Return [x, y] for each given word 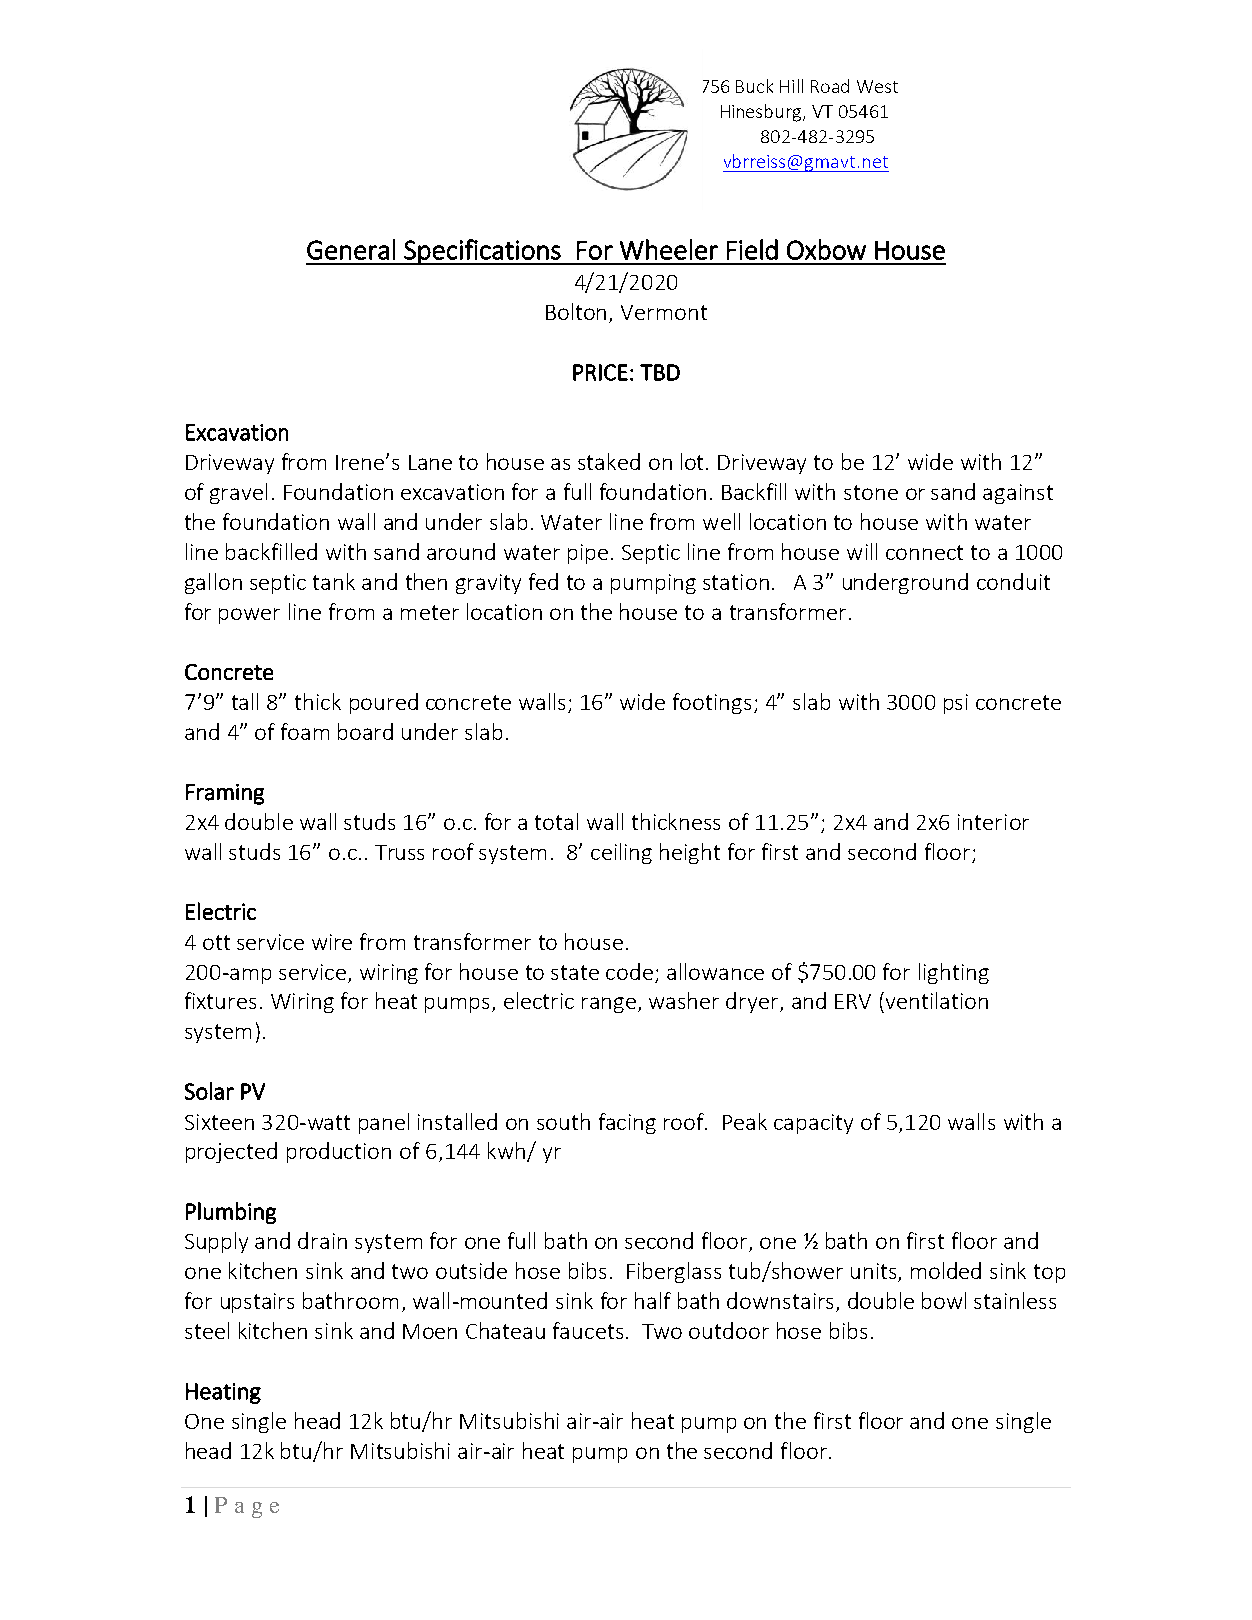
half [653, 1300]
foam [305, 731]
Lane [430, 462]
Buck [754, 86]
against [1018, 494]
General [351, 249]
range [610, 1005]
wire [332, 942]
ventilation [935, 1000]
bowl [944, 1300]
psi [956, 704]
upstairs [257, 1303]
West [877, 86]
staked [609, 461]
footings [712, 703]
